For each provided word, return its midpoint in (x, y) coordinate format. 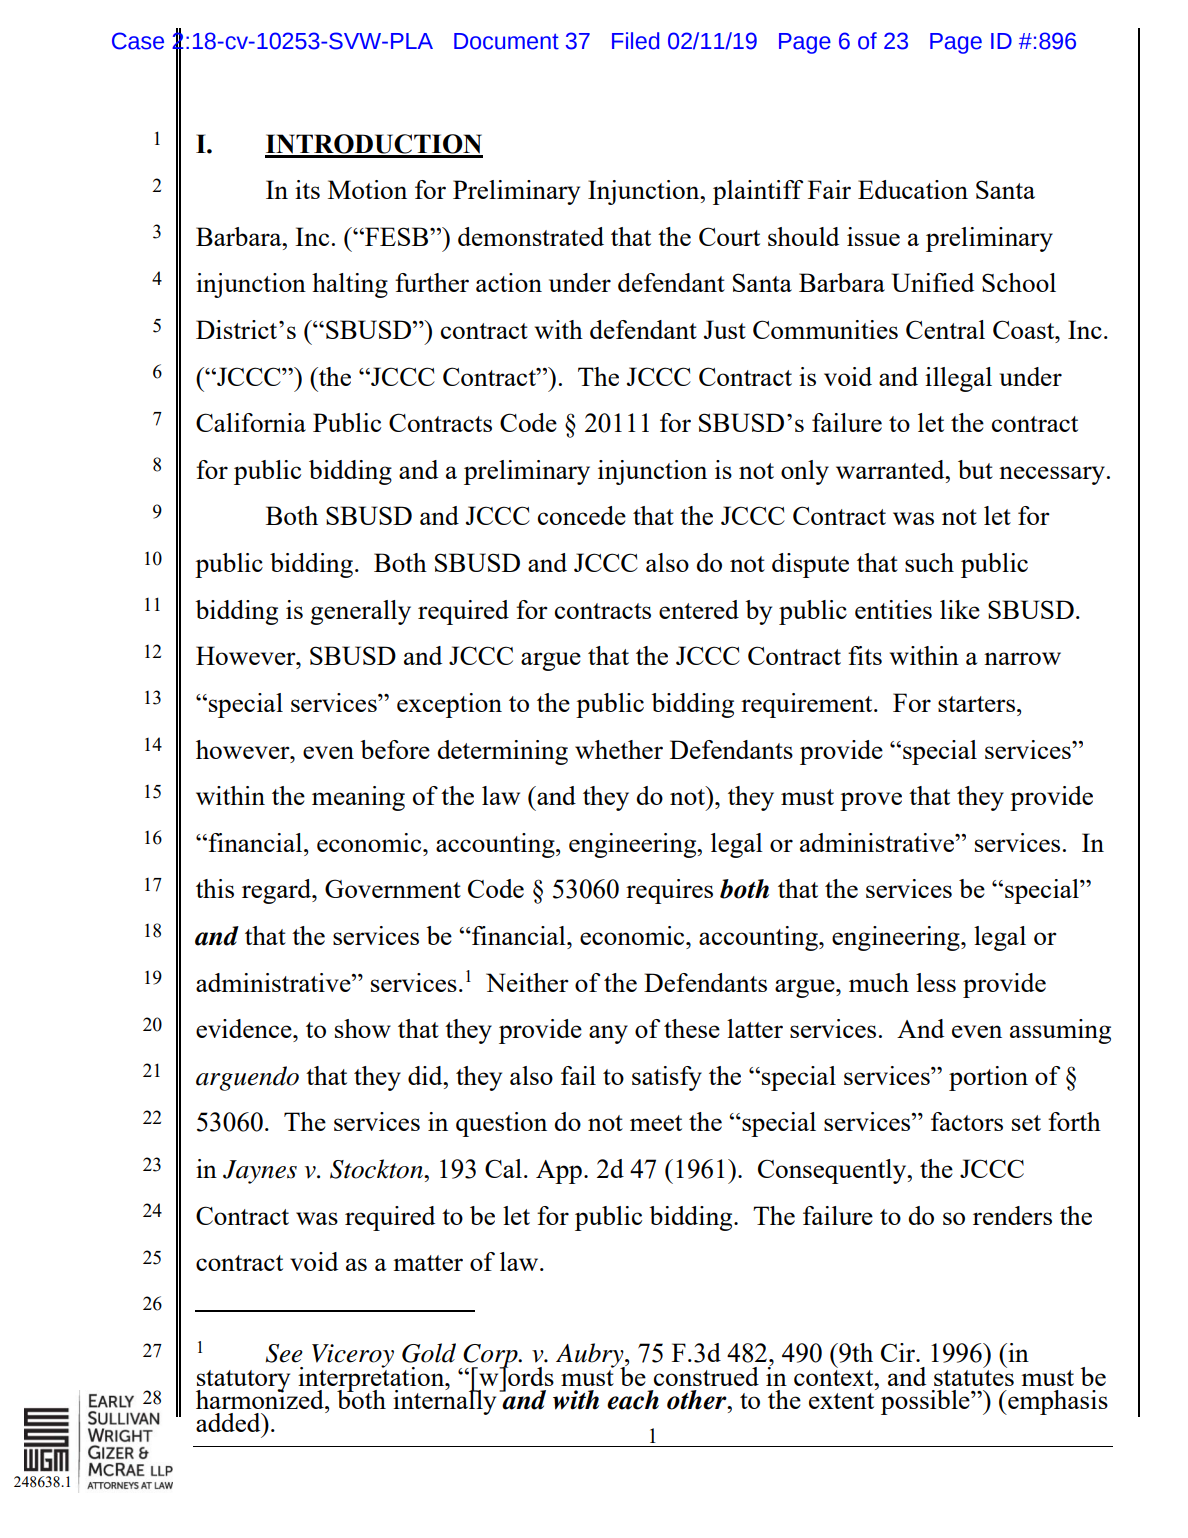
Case (138, 41)
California (251, 422)
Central (945, 329)
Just (725, 329)
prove (871, 801)
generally (360, 612)
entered (699, 609)
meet (656, 1123)
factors (967, 1121)
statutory (243, 1382)
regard (278, 891)
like (960, 609)
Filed (636, 41)
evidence (245, 1028)
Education (913, 189)
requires (669, 891)
